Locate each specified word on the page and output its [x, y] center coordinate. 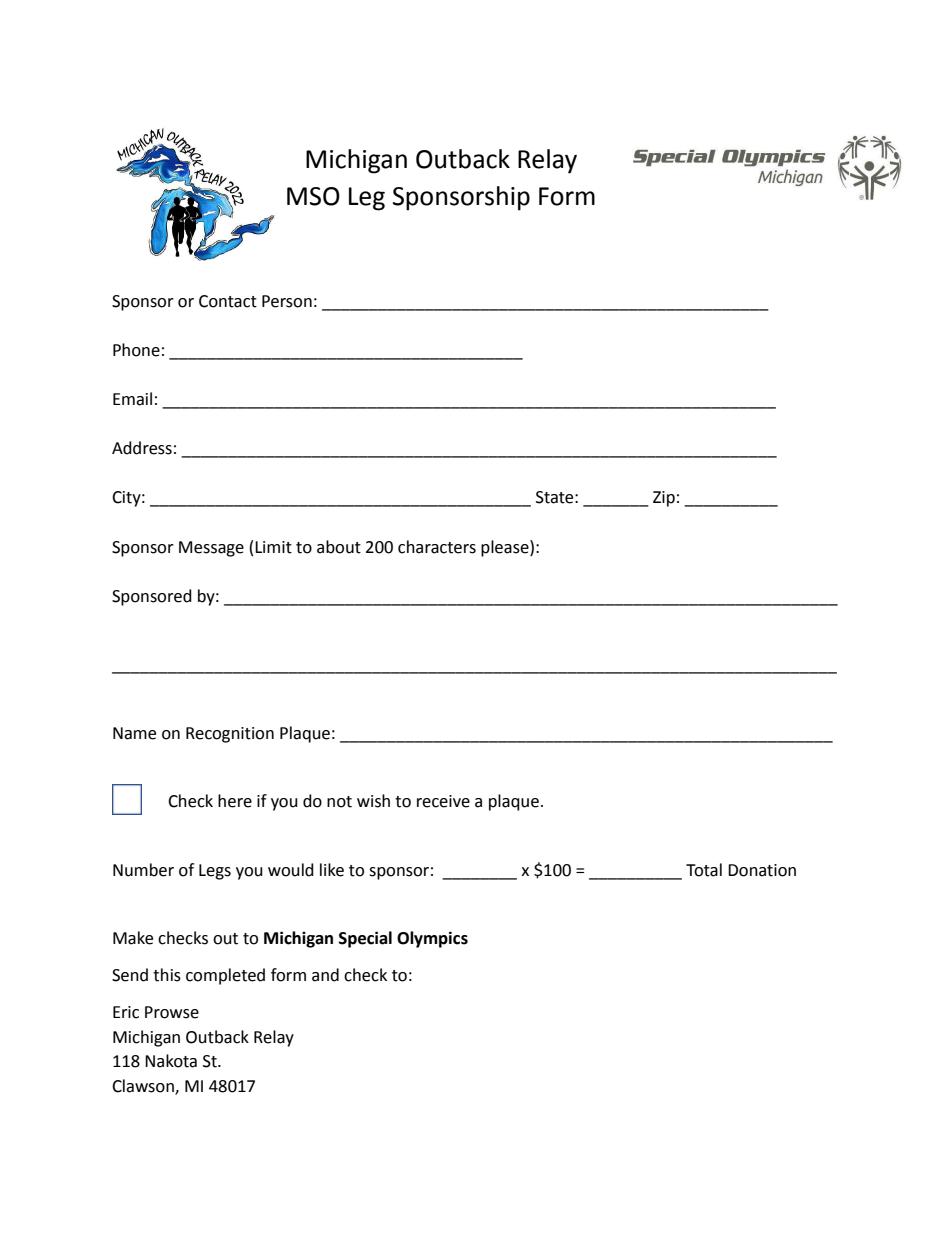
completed [225, 976]
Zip [664, 499]
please [506, 548]
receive [443, 801]
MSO [313, 196]
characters [437, 547]
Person [287, 301]
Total [704, 870]
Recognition [230, 735]
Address [142, 448]
